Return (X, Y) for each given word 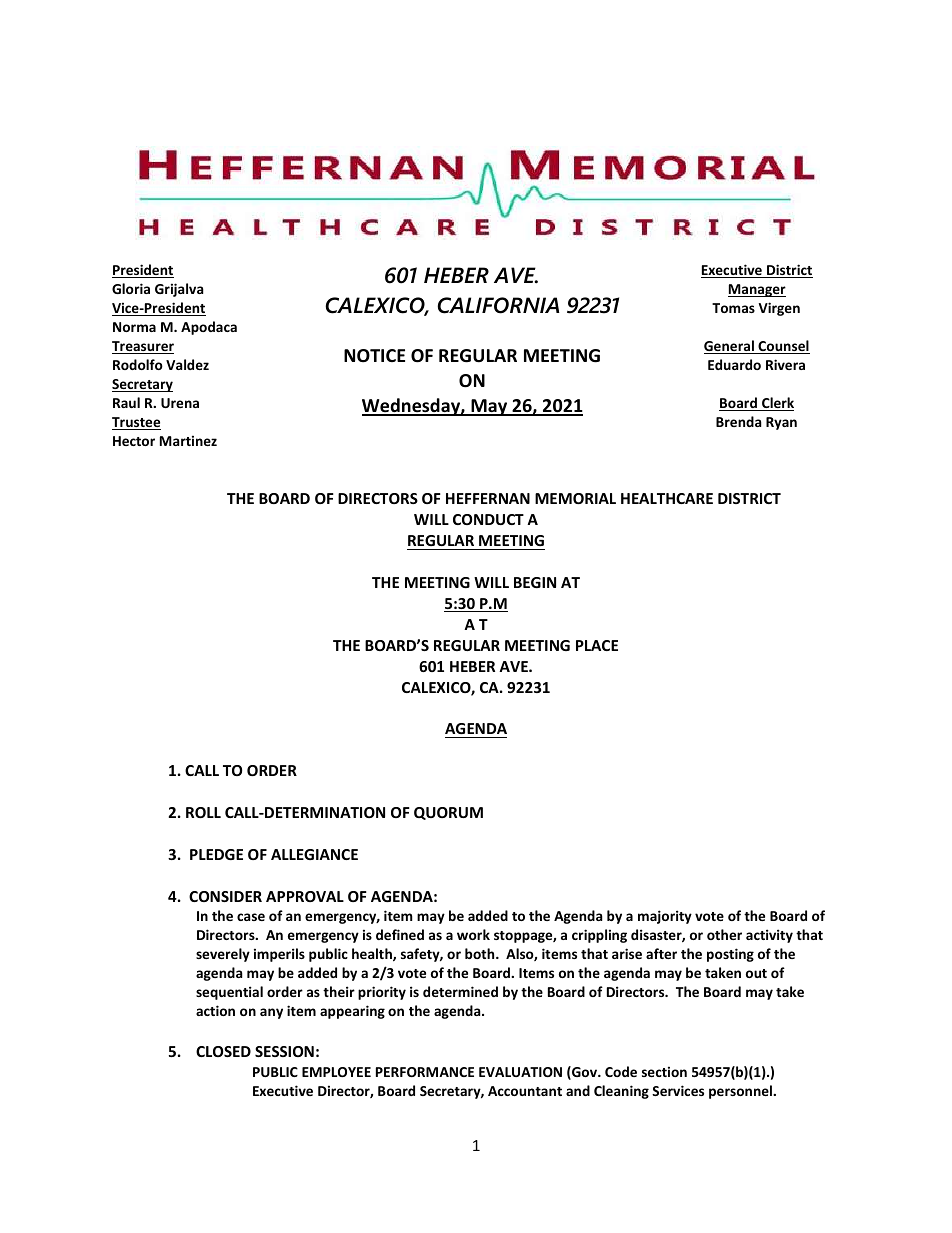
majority (665, 917)
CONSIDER (225, 896)
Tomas (733, 308)
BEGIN (535, 582)
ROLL (203, 812)
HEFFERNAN (488, 498)
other (724, 934)
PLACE (597, 645)
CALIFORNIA (498, 305)
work (473, 934)
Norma (134, 327)
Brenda (739, 421)
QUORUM (448, 813)
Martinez (188, 440)
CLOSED (223, 1051)
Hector (134, 441)
